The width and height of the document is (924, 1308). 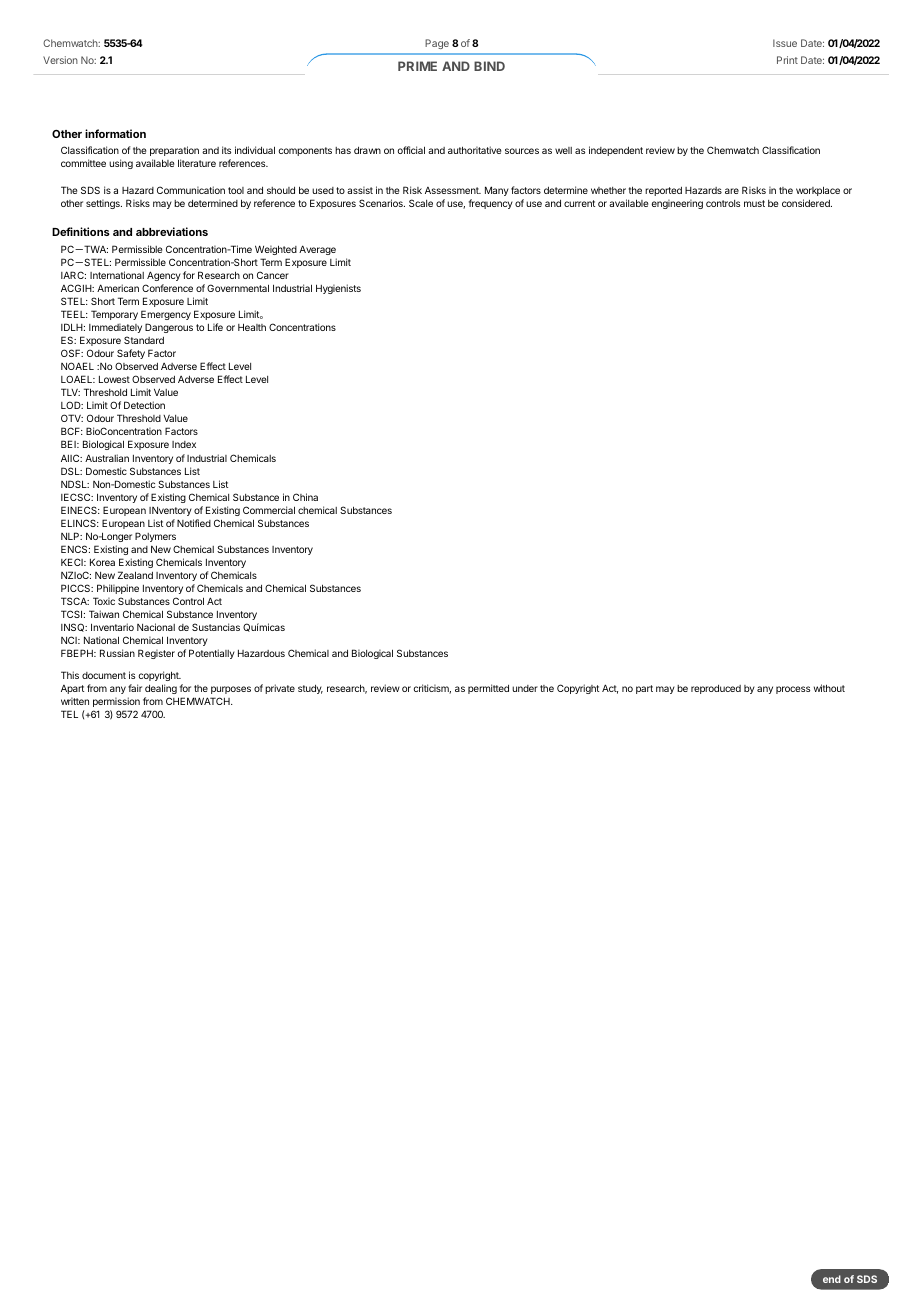 What do you see at coordinates (488, 689) in the document?
I see `permitted` at bounding box center [488, 689].
